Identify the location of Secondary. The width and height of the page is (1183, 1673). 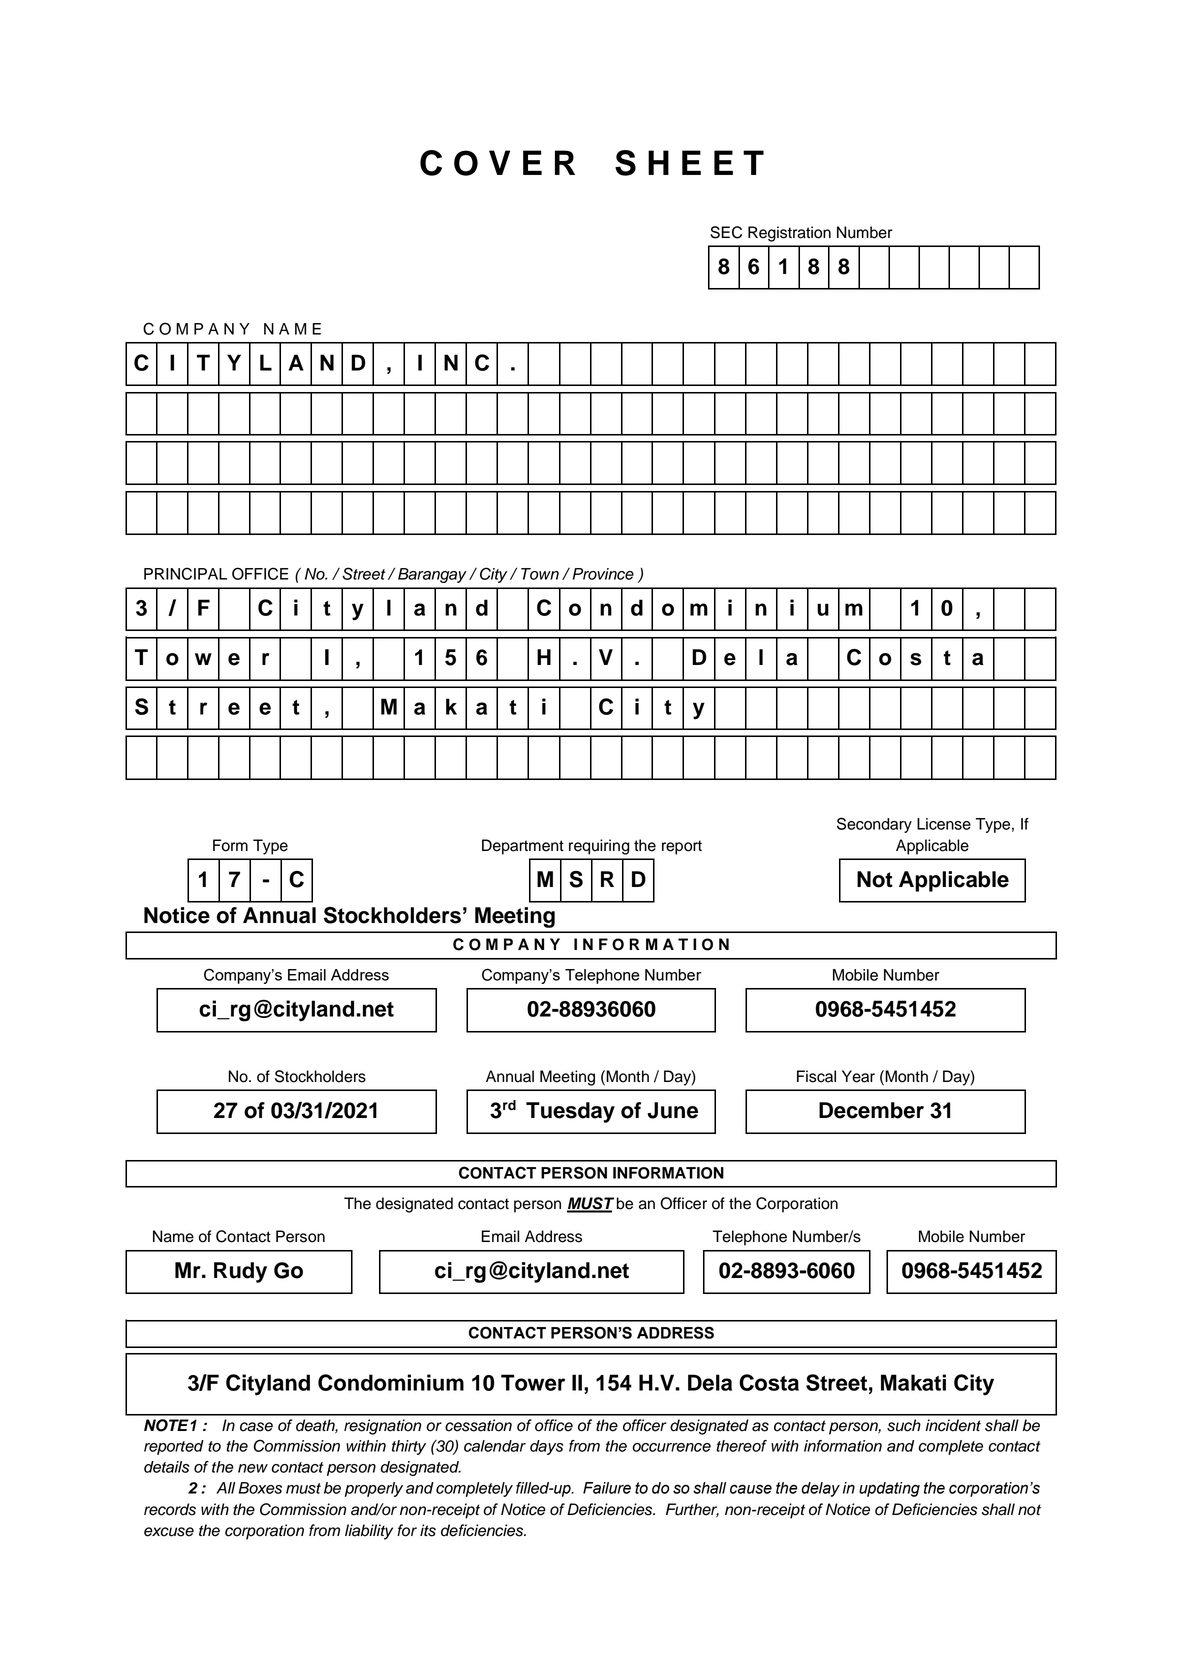
(874, 825).
